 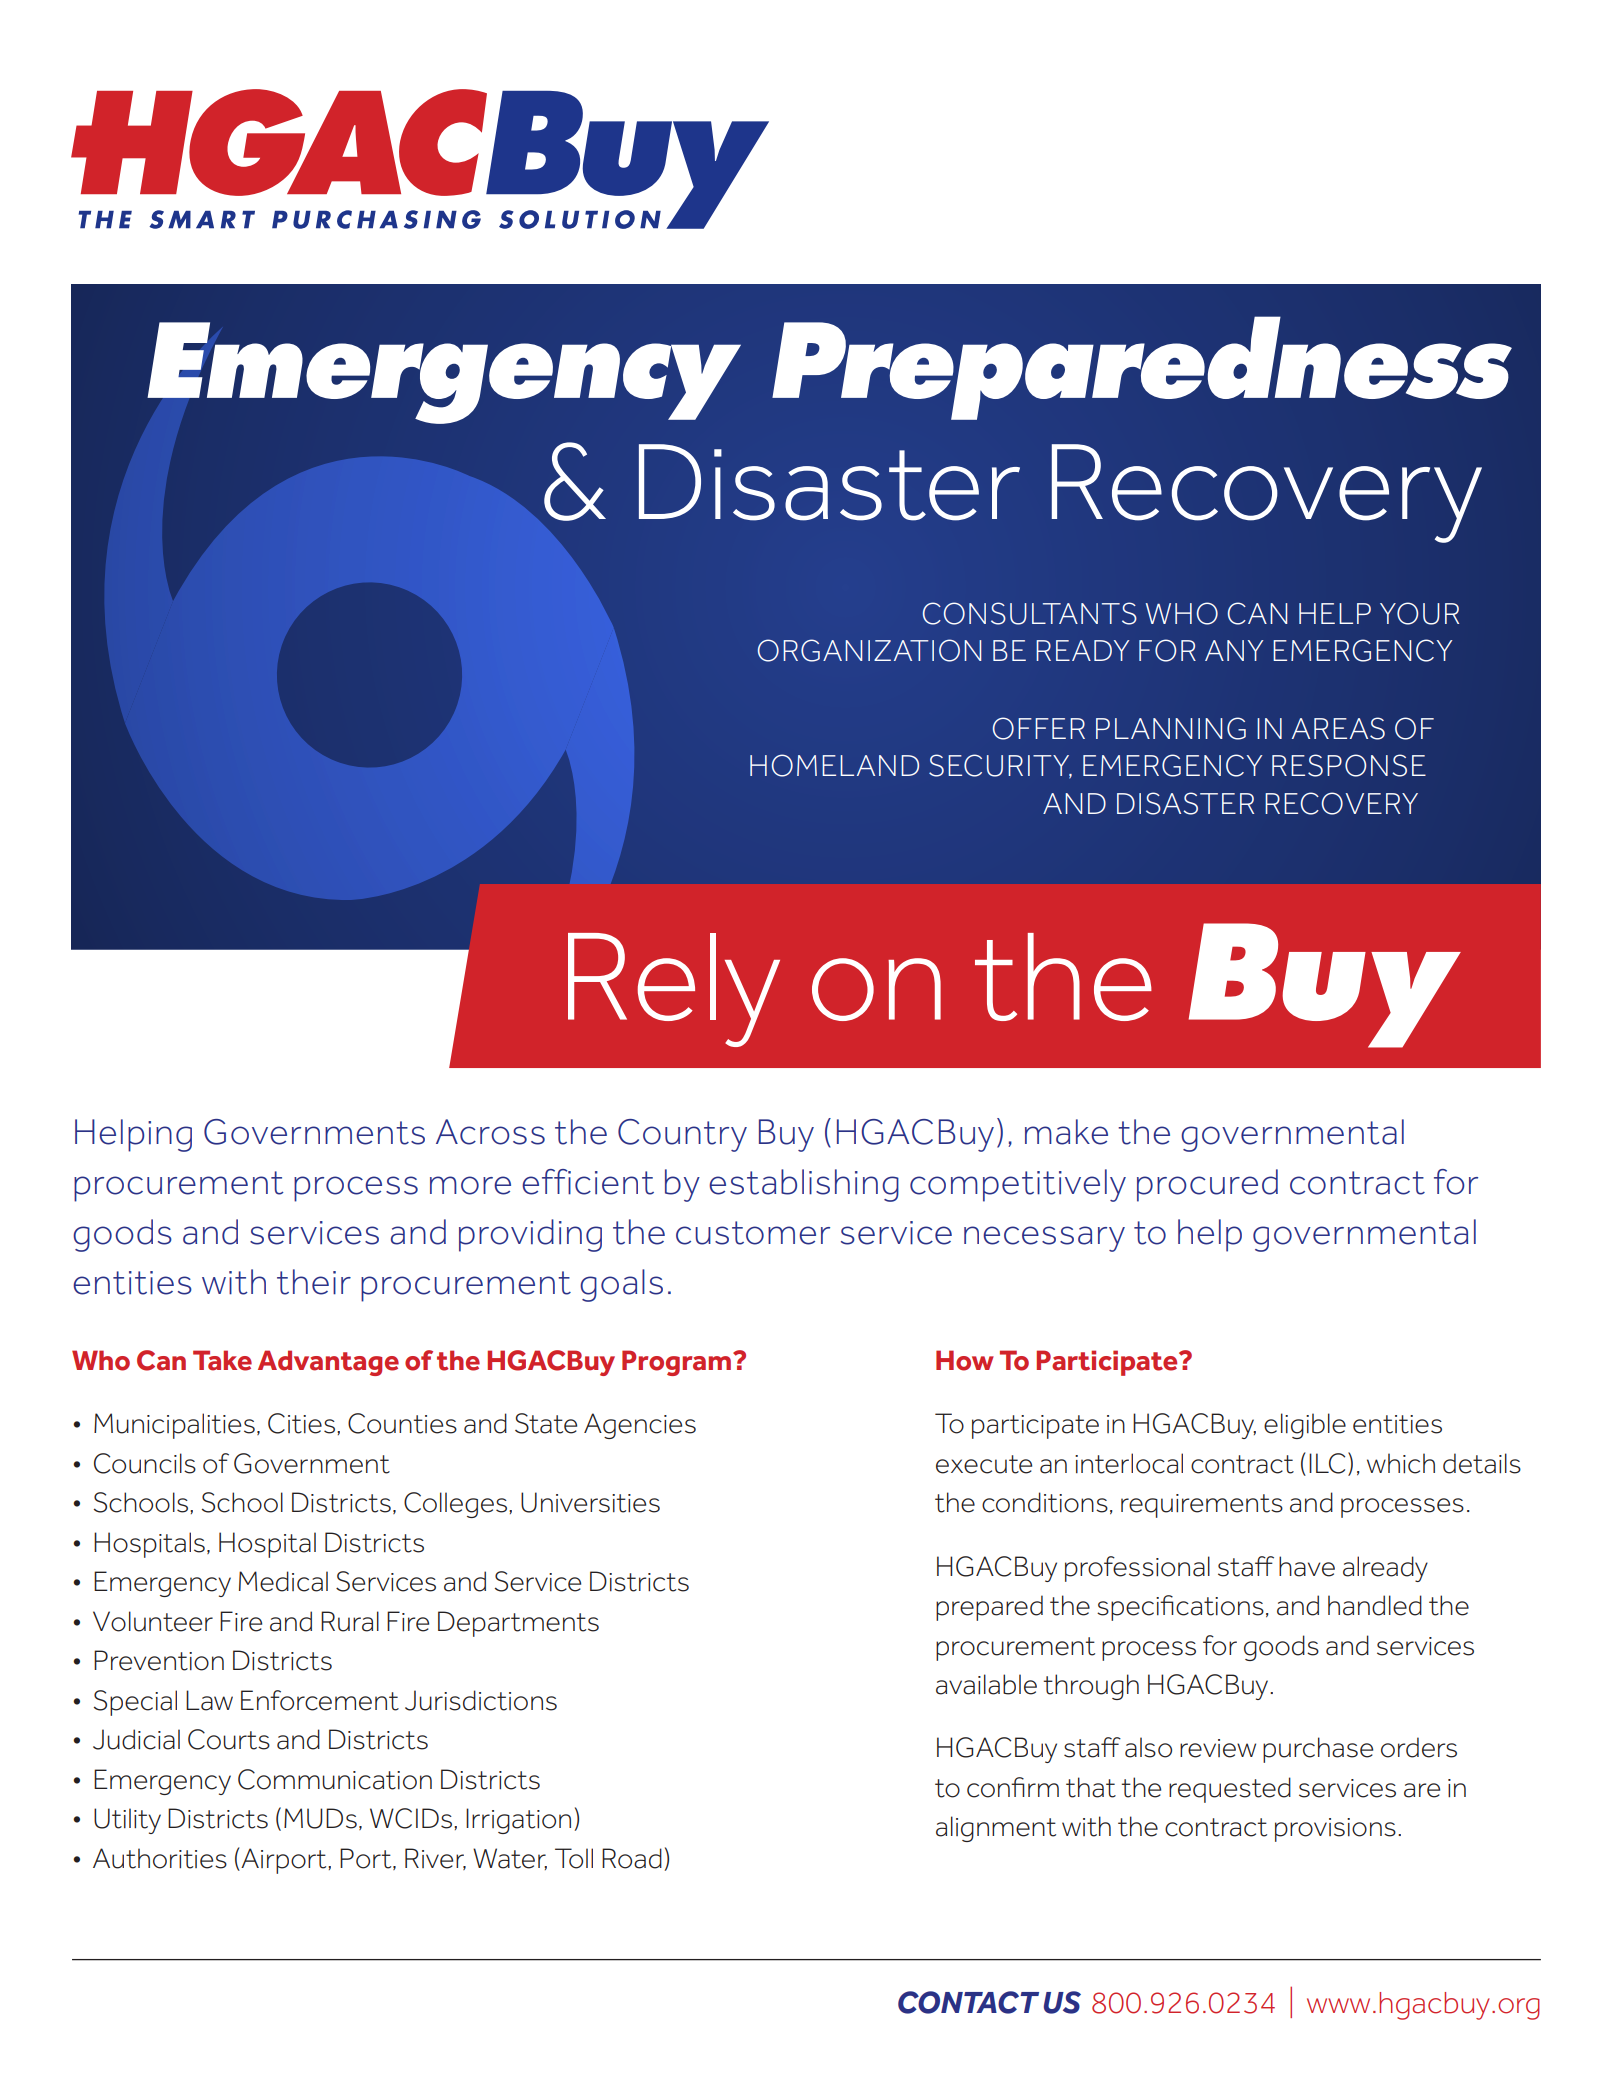 What do you see at coordinates (682, 1135) in the image?
I see `Country` at bounding box center [682, 1135].
